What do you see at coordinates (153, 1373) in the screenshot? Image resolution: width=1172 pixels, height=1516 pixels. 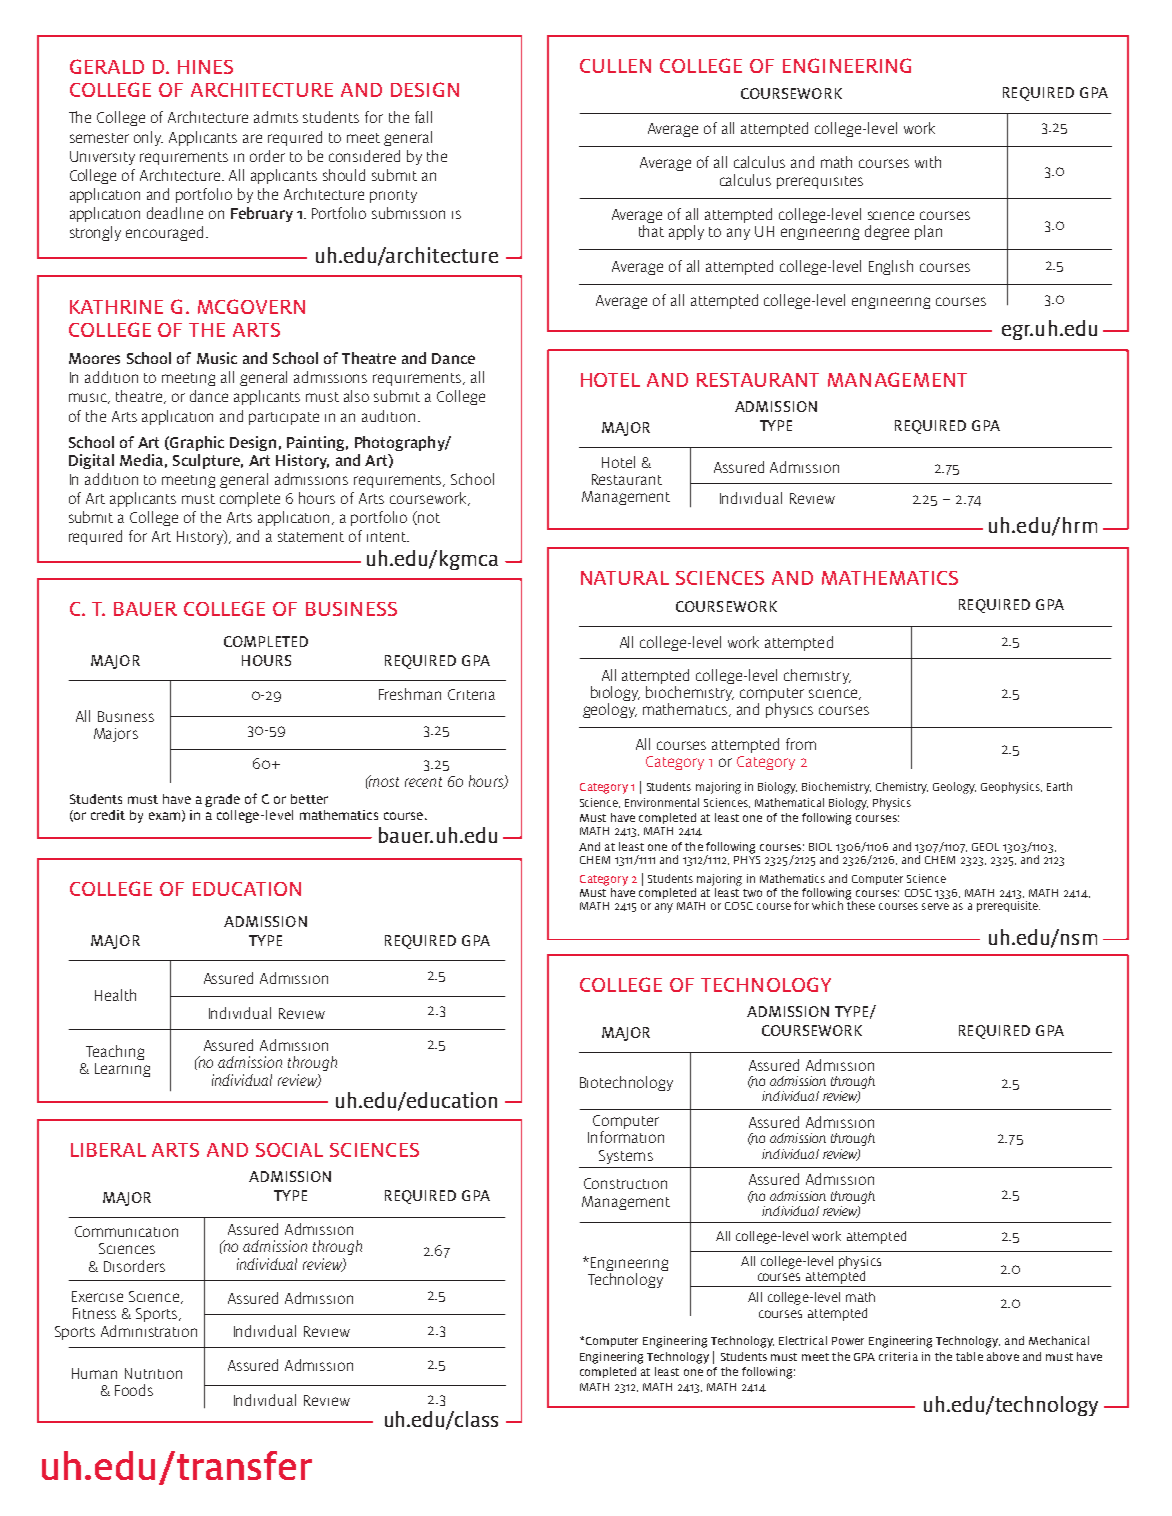 I see `Nutrition` at bounding box center [153, 1373].
